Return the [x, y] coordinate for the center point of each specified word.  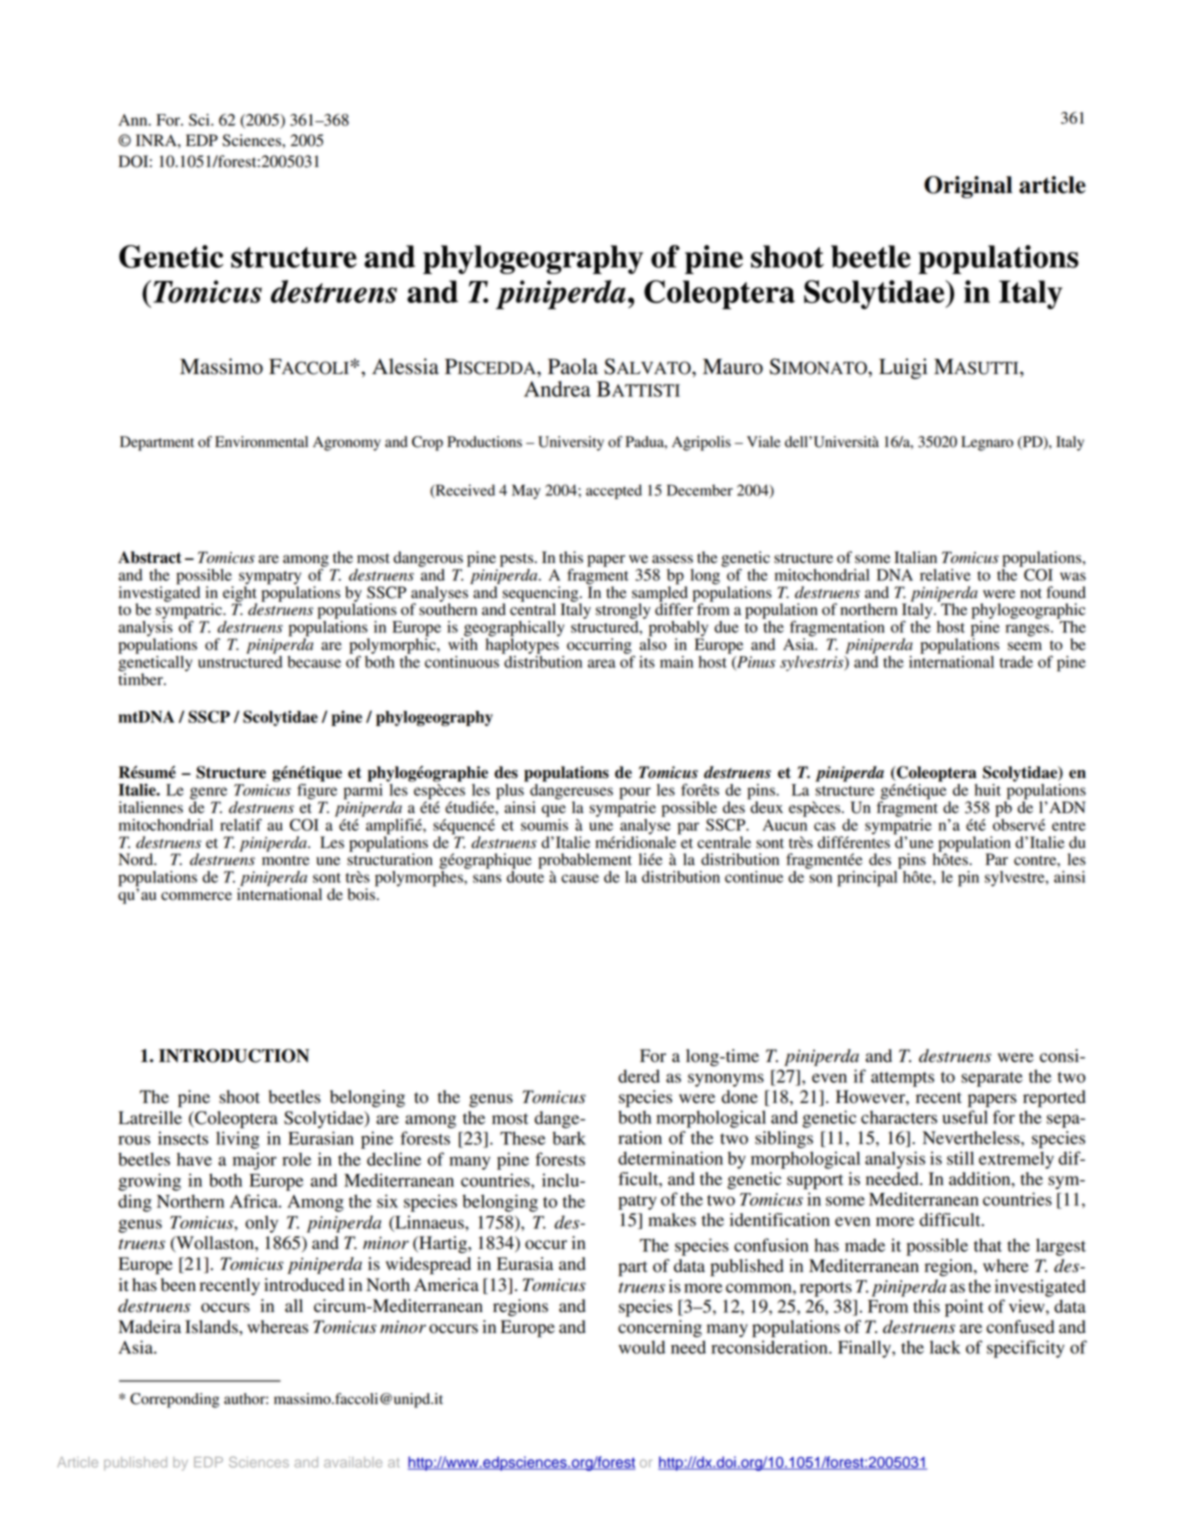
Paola [573, 366]
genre [208, 794]
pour [635, 793]
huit [988, 790]
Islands [212, 1327]
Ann [134, 120]
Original [968, 187]
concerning [660, 1328]
